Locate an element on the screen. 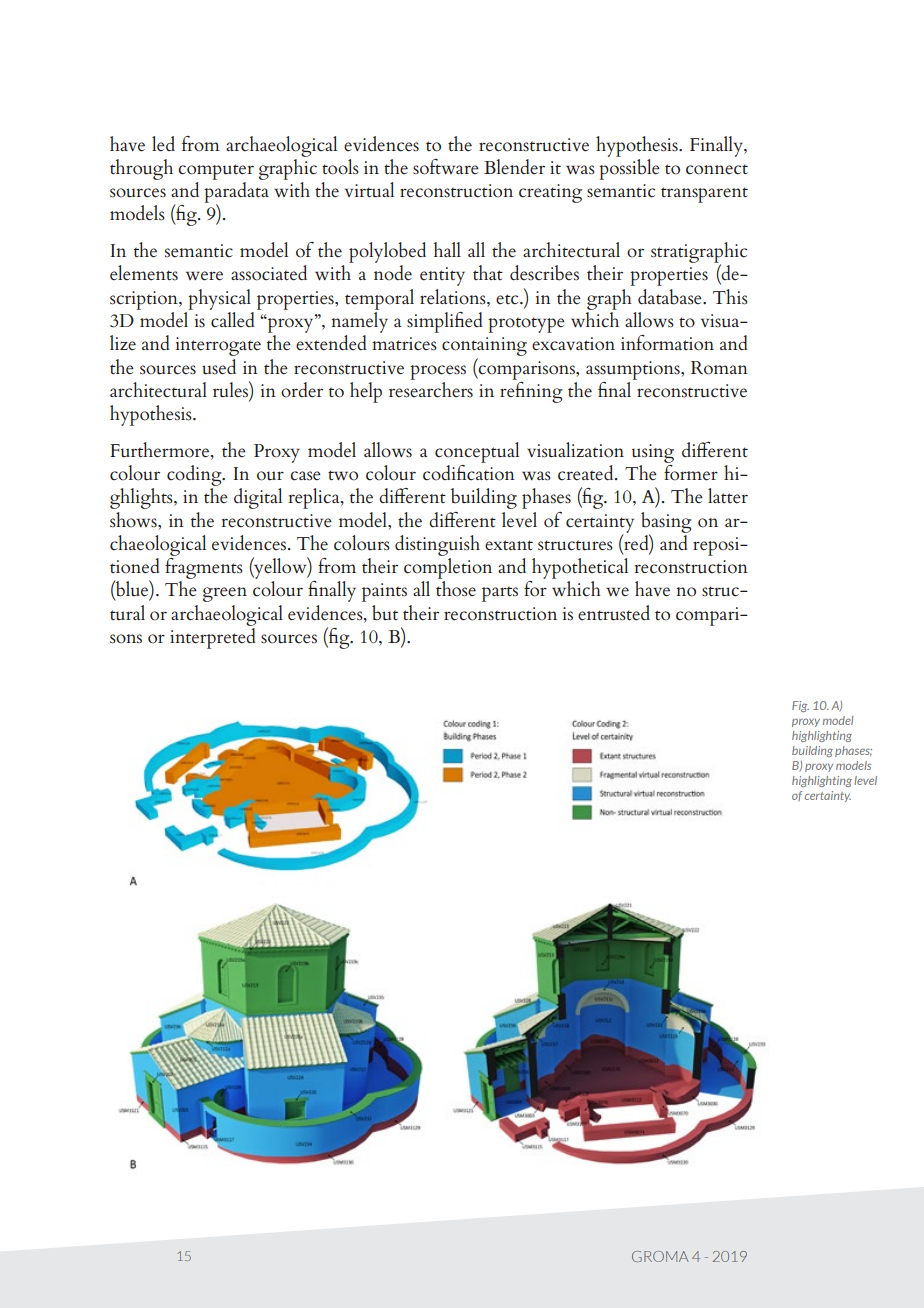 The height and width of the screenshot is (1308, 924). entity is located at coordinates (442, 276).
